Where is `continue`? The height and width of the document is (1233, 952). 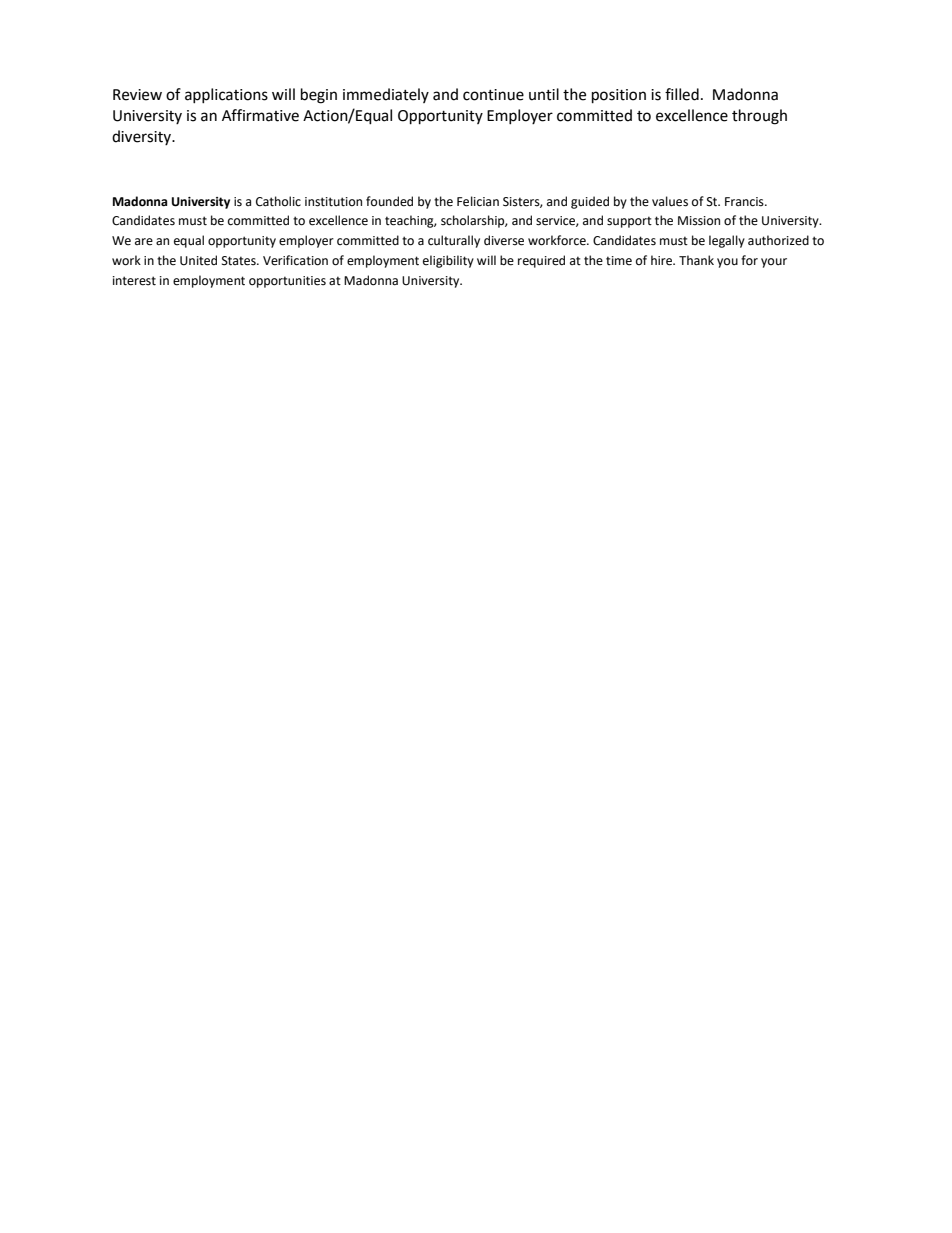
continue is located at coordinates (493, 95).
